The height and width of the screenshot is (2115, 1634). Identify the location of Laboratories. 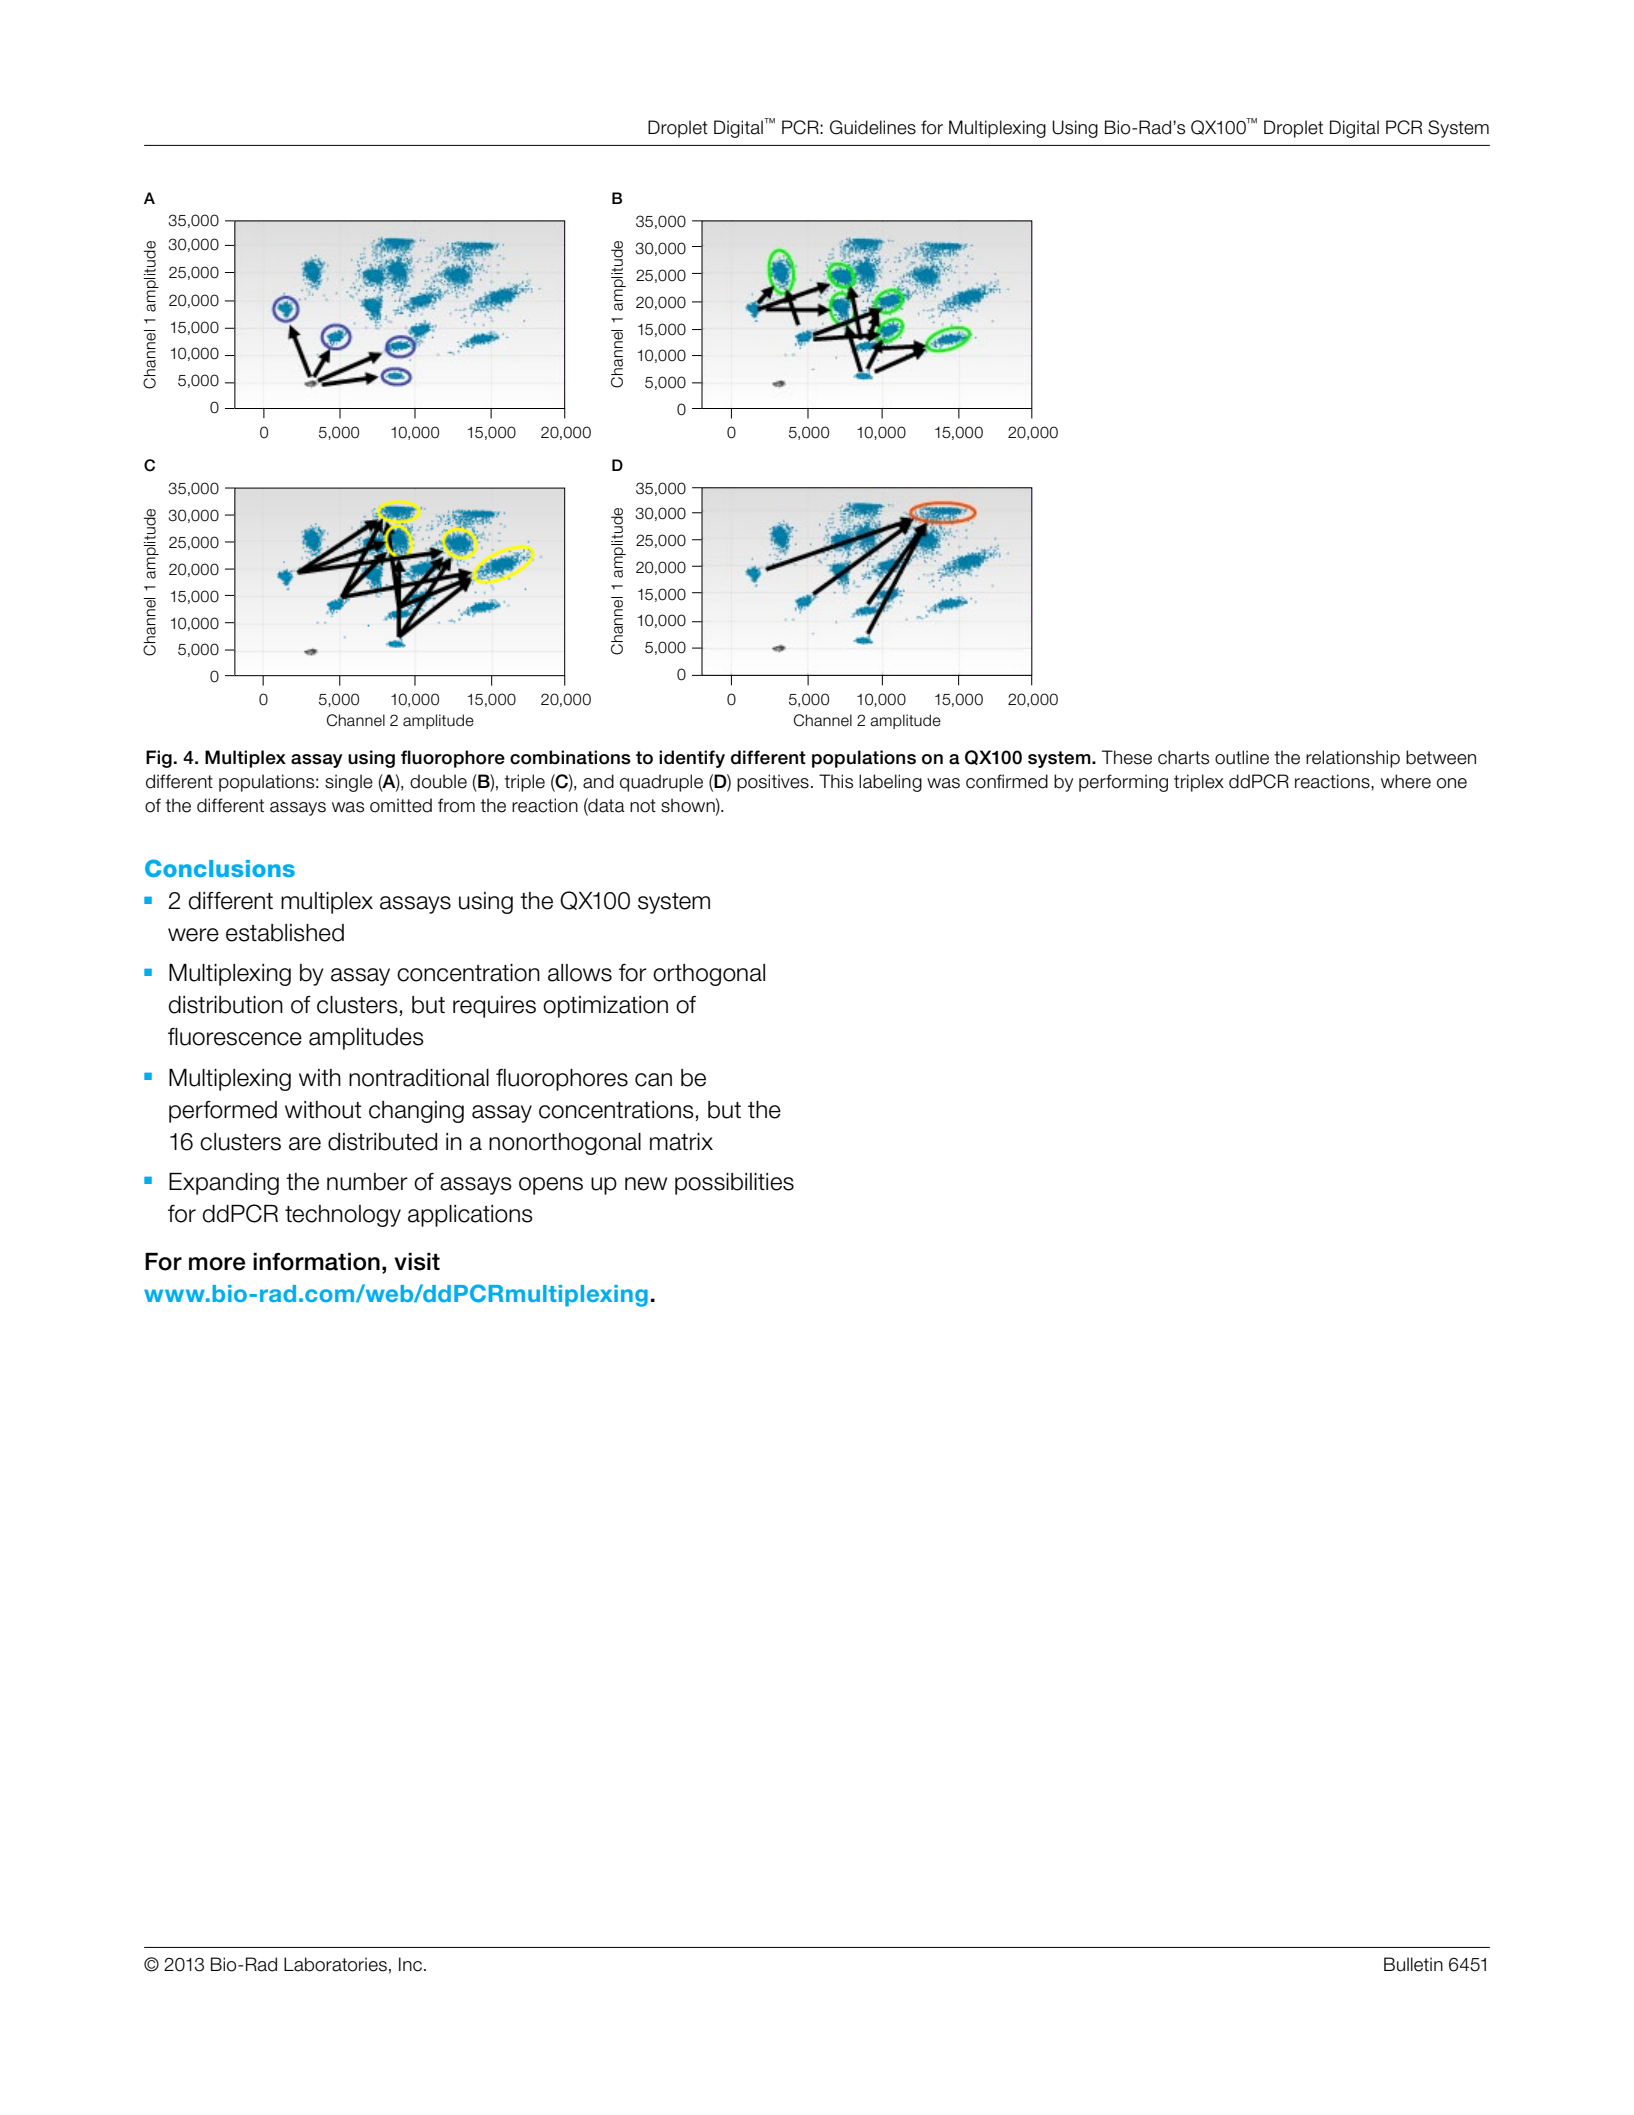
(335, 1964).
